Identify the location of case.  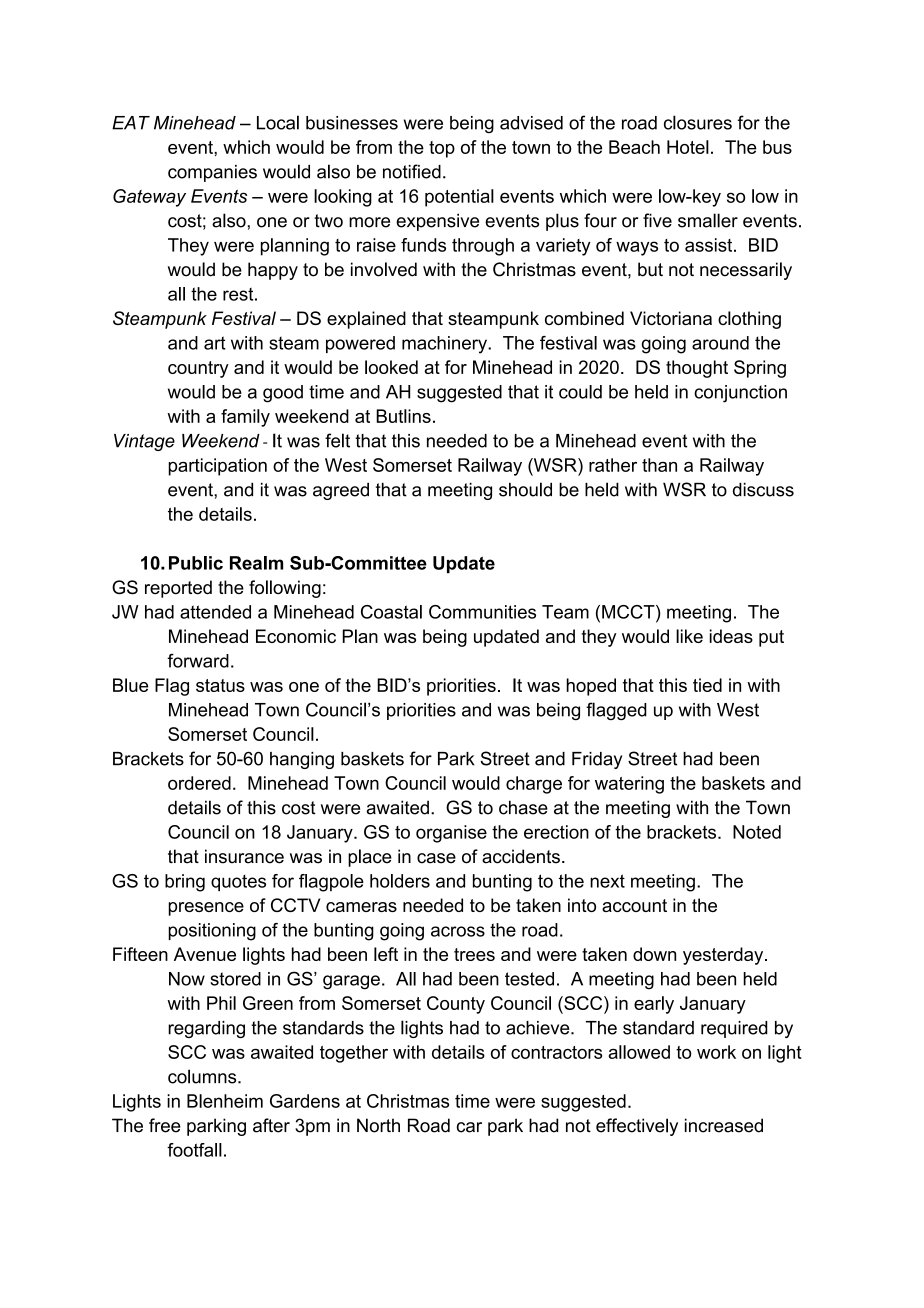
(436, 858).
